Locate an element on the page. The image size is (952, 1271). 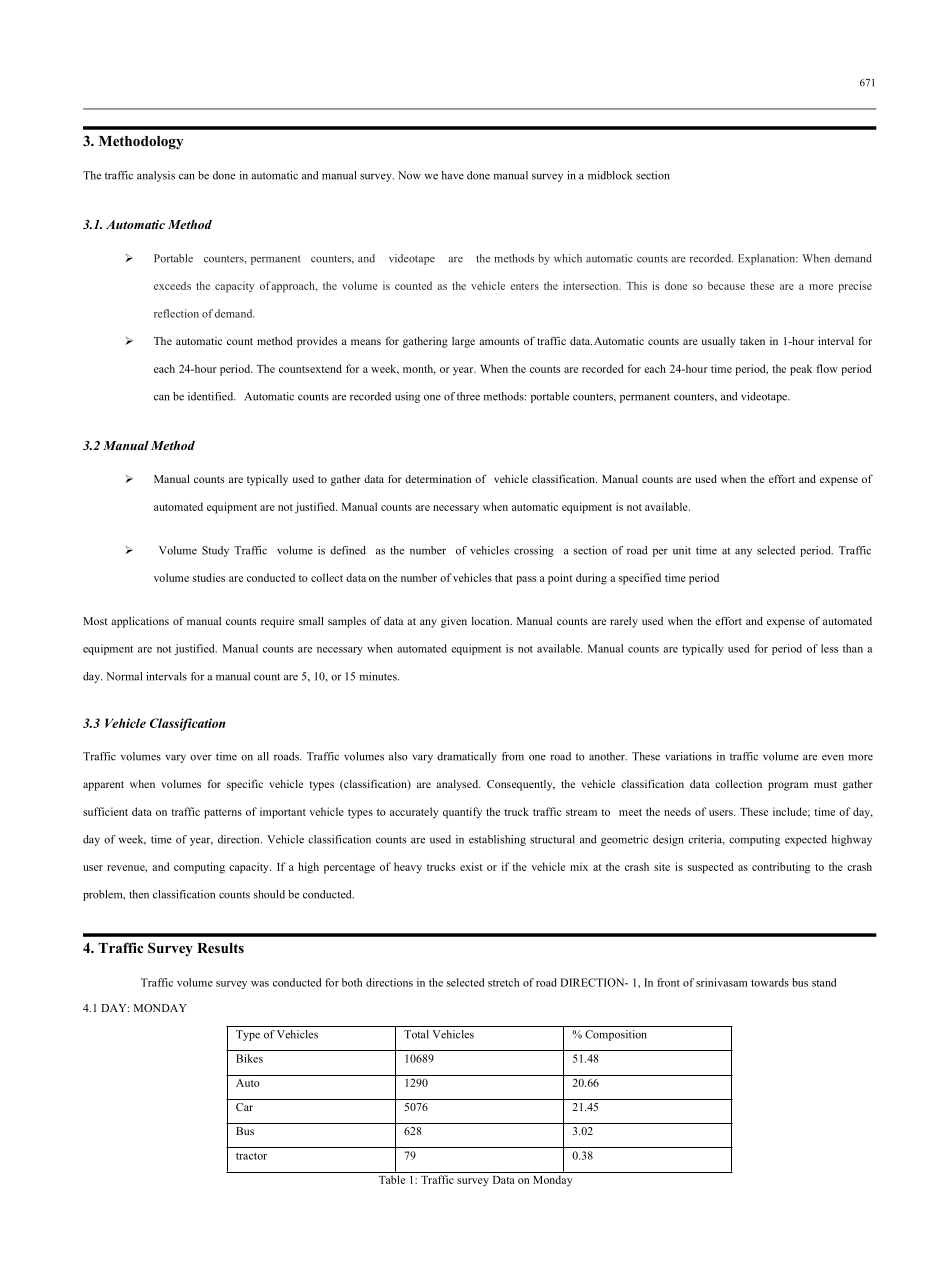
towards is located at coordinates (770, 982).
